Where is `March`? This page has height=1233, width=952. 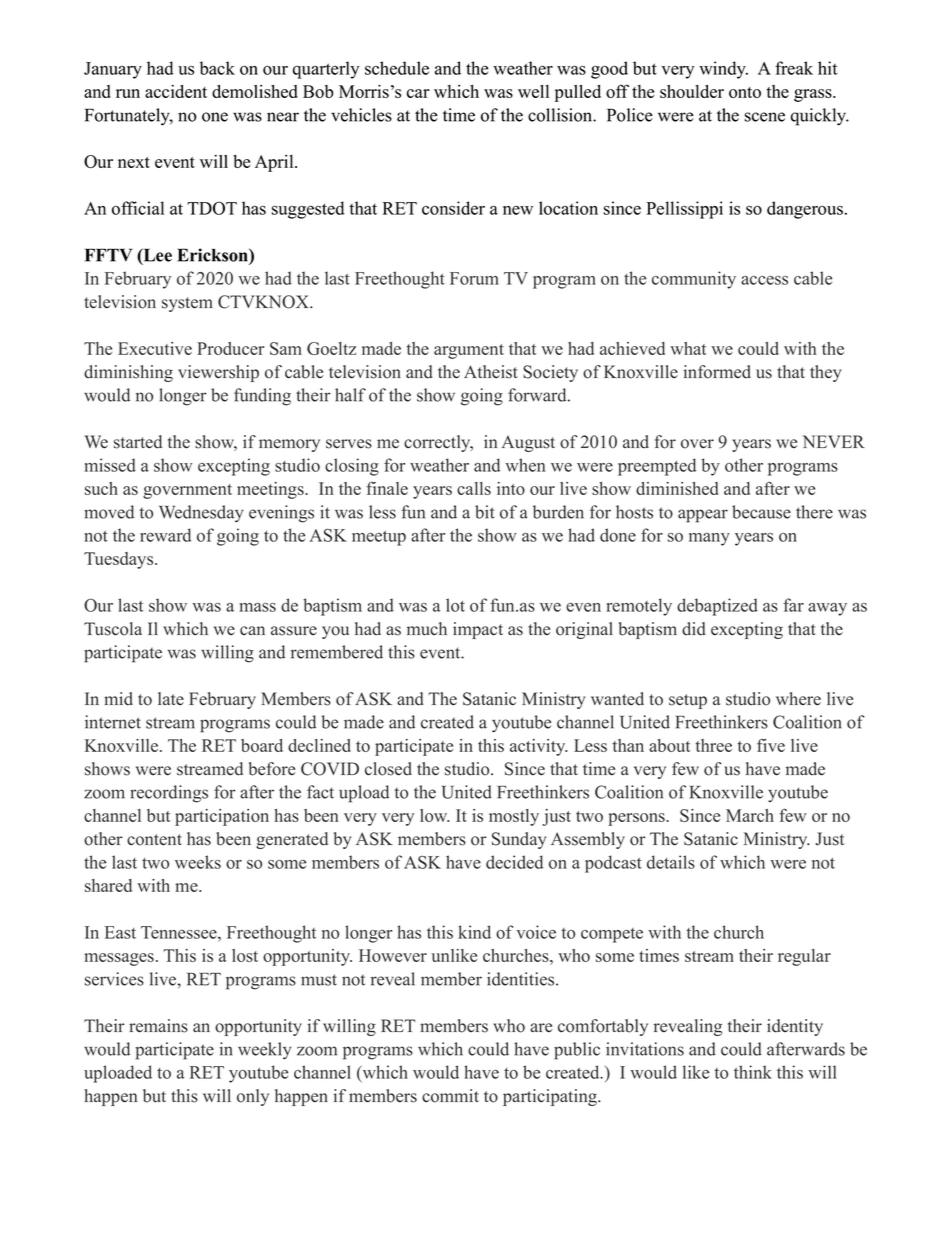
March is located at coordinates (750, 815).
